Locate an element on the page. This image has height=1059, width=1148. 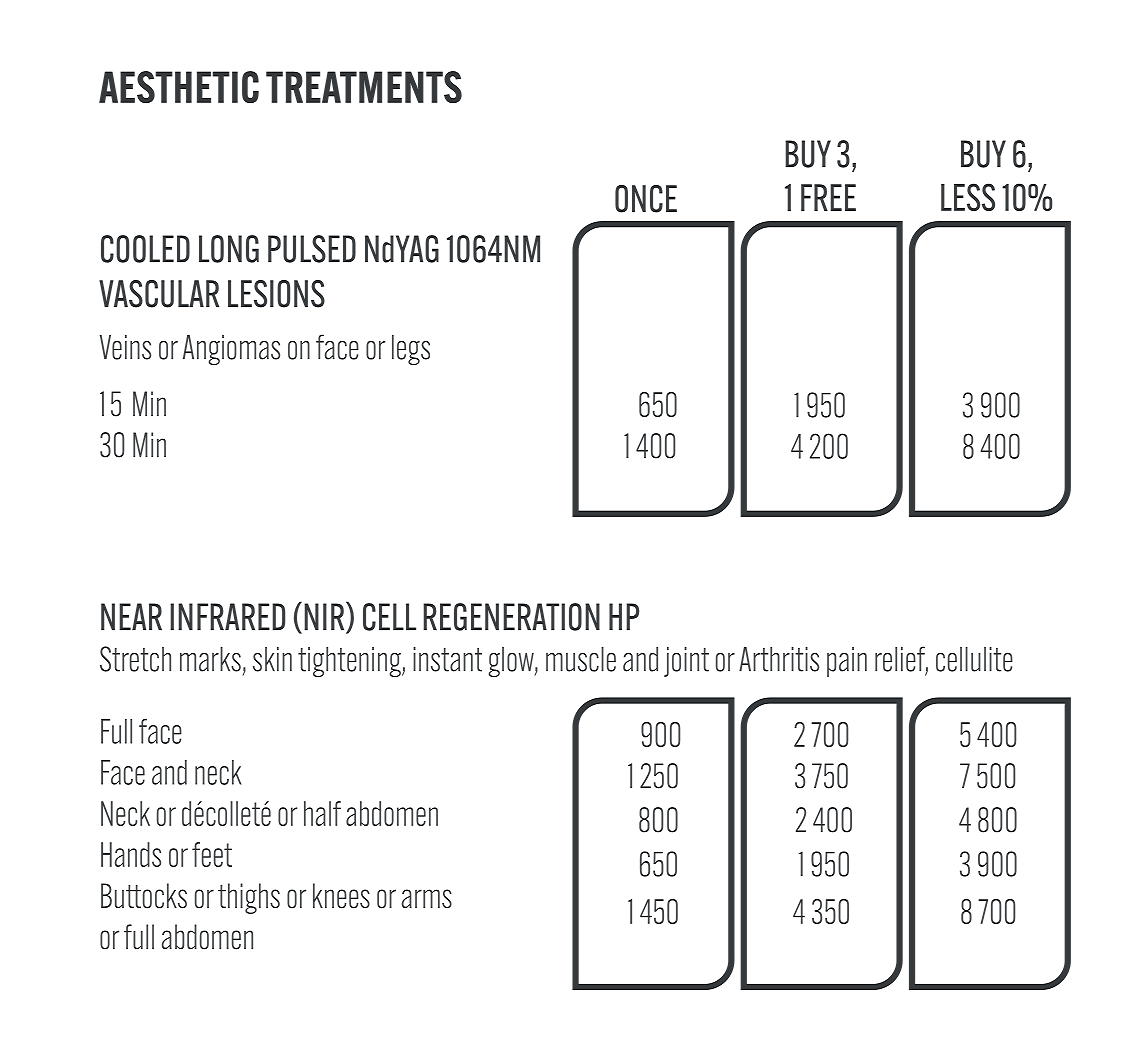
Arthritis is located at coordinates (779, 659).
